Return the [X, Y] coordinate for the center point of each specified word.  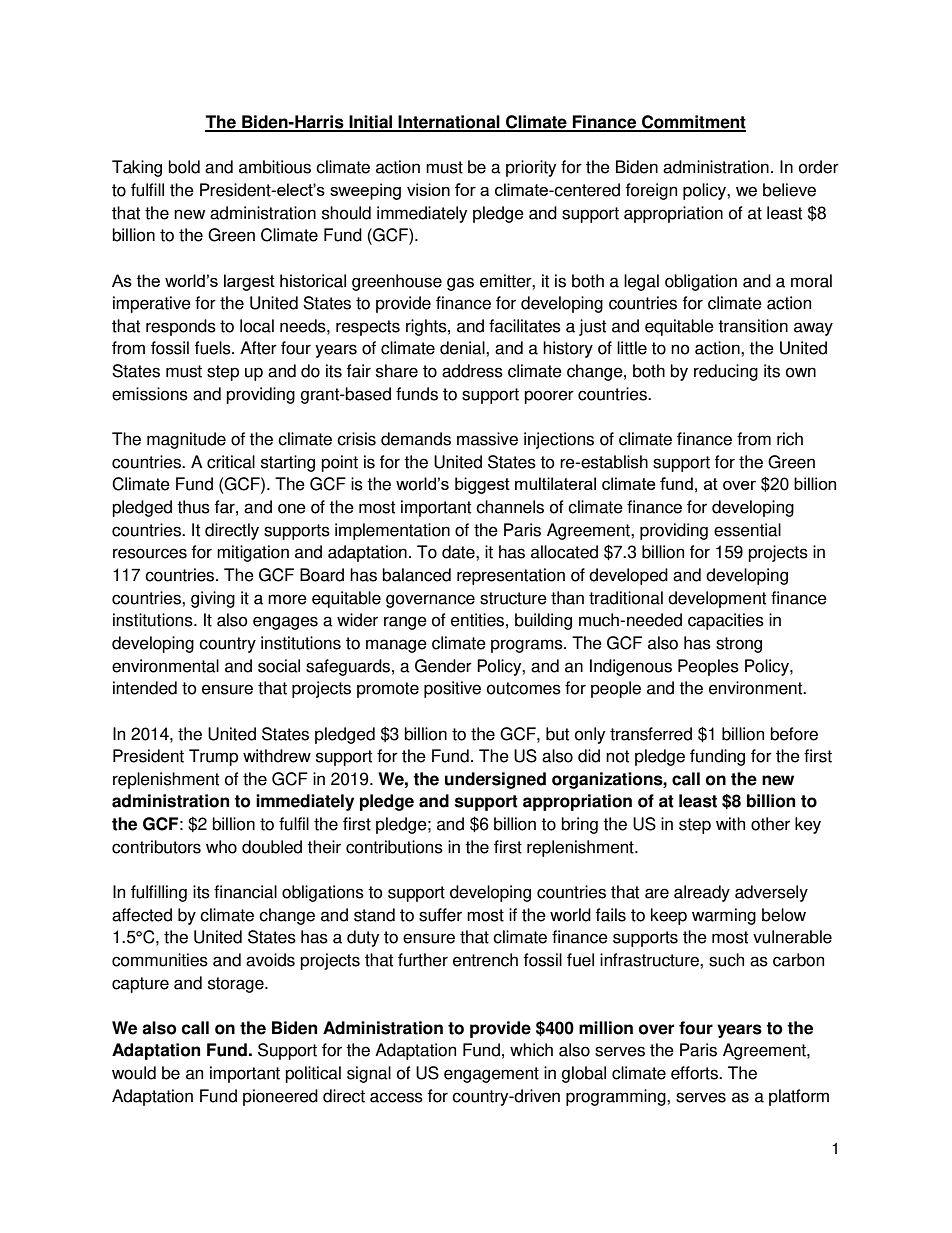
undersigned [495, 780]
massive [487, 439]
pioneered [280, 1097]
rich [790, 439]
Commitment [693, 123]
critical [231, 462]
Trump [213, 757]
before [794, 734]
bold [184, 167]
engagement [491, 1075]
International [449, 123]
